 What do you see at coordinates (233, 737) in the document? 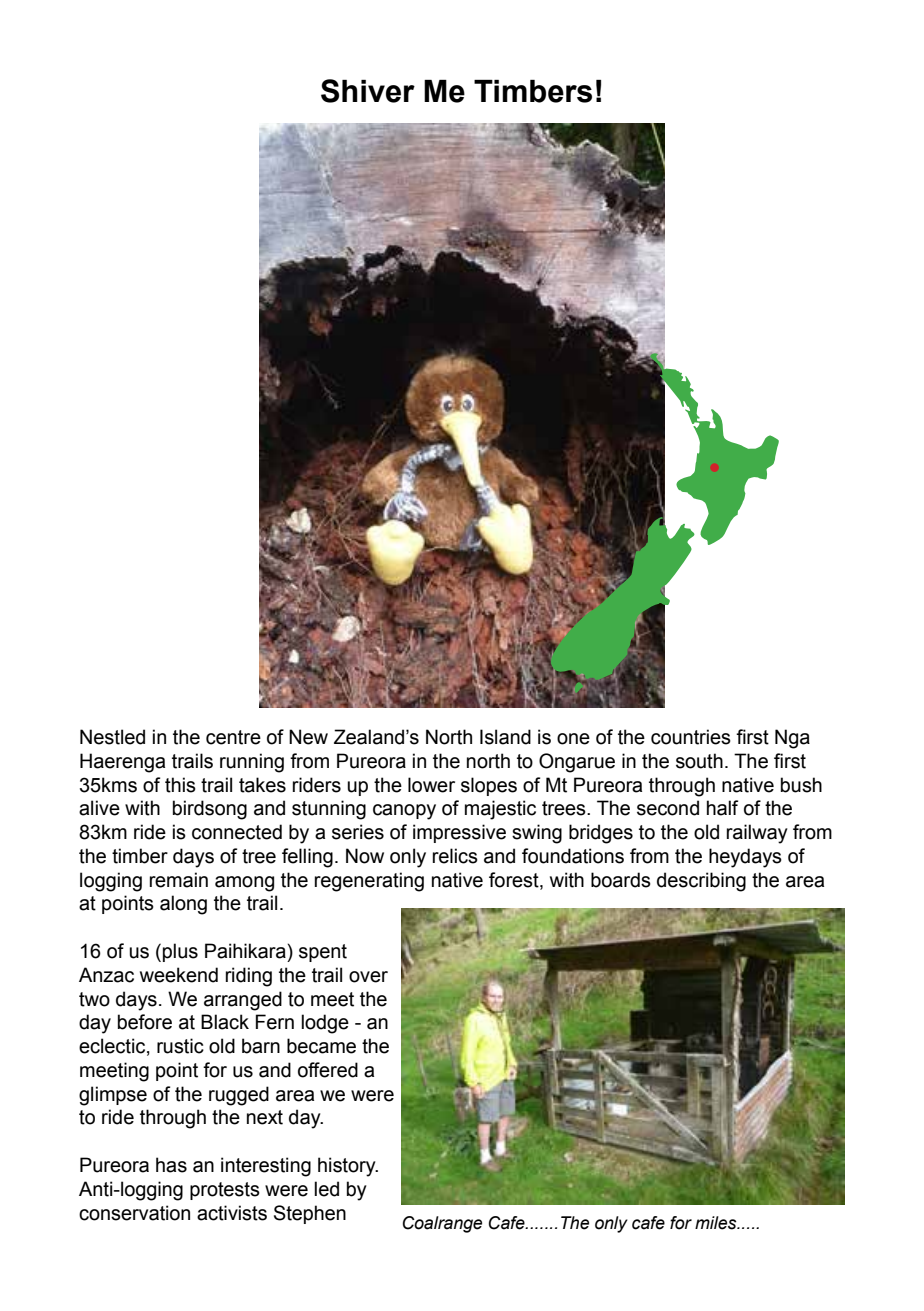
I see `centre` at bounding box center [233, 737].
